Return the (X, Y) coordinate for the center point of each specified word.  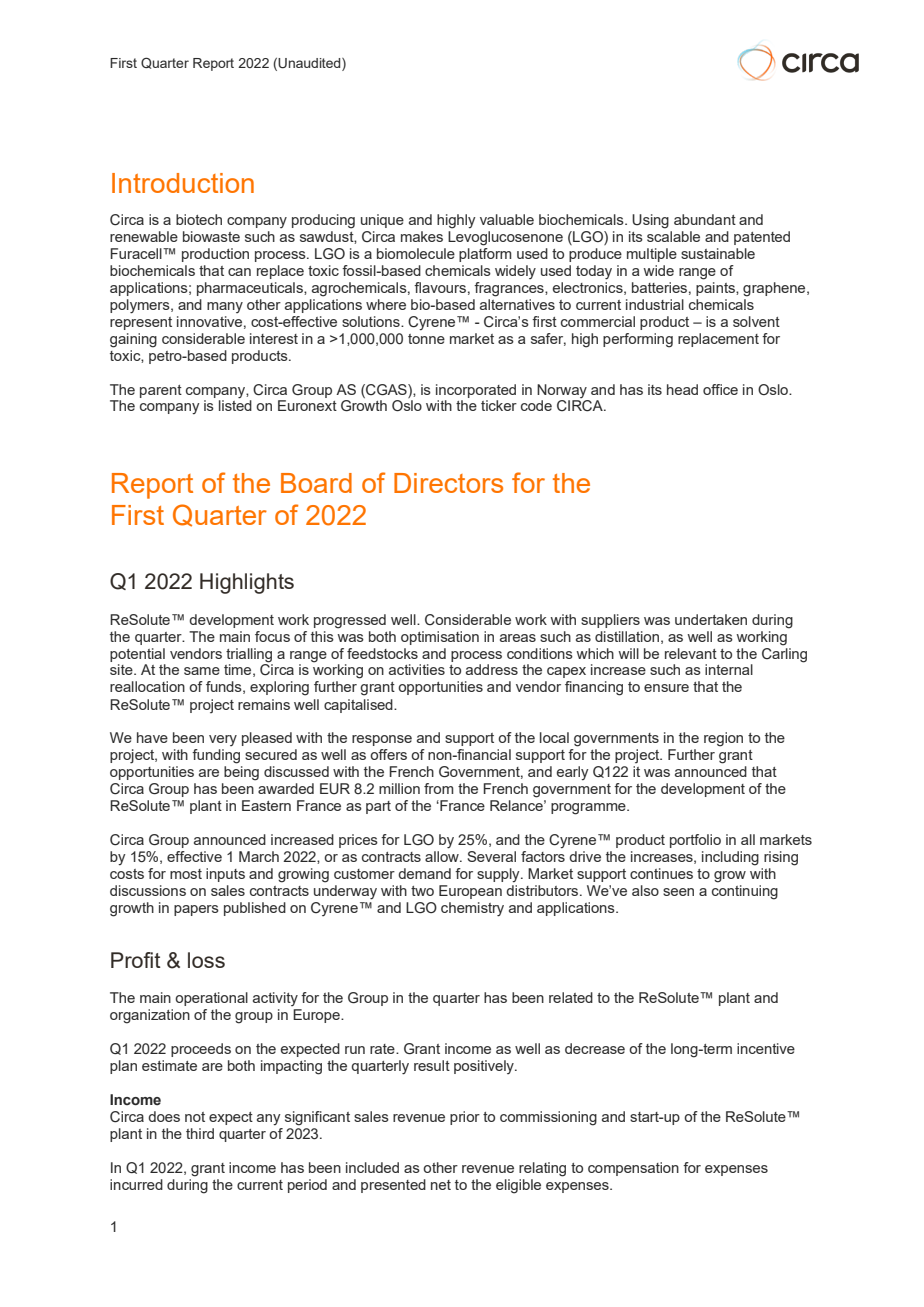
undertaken (711, 619)
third (200, 1133)
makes (422, 236)
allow (443, 856)
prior (465, 1118)
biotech (199, 219)
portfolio (695, 841)
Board (316, 483)
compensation (633, 1169)
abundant (705, 219)
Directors (448, 483)
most (186, 874)
